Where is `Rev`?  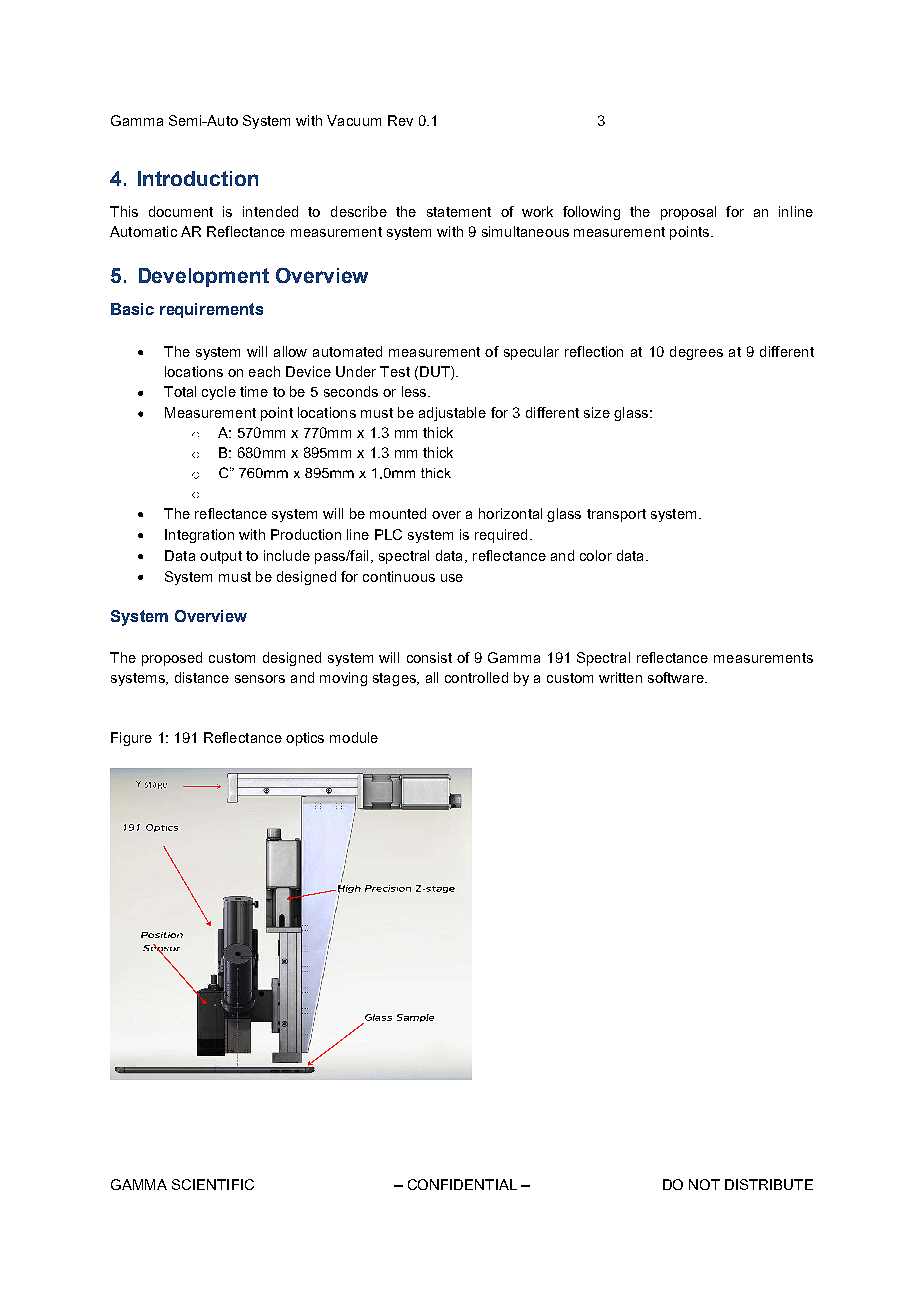
Rev is located at coordinates (400, 120).
